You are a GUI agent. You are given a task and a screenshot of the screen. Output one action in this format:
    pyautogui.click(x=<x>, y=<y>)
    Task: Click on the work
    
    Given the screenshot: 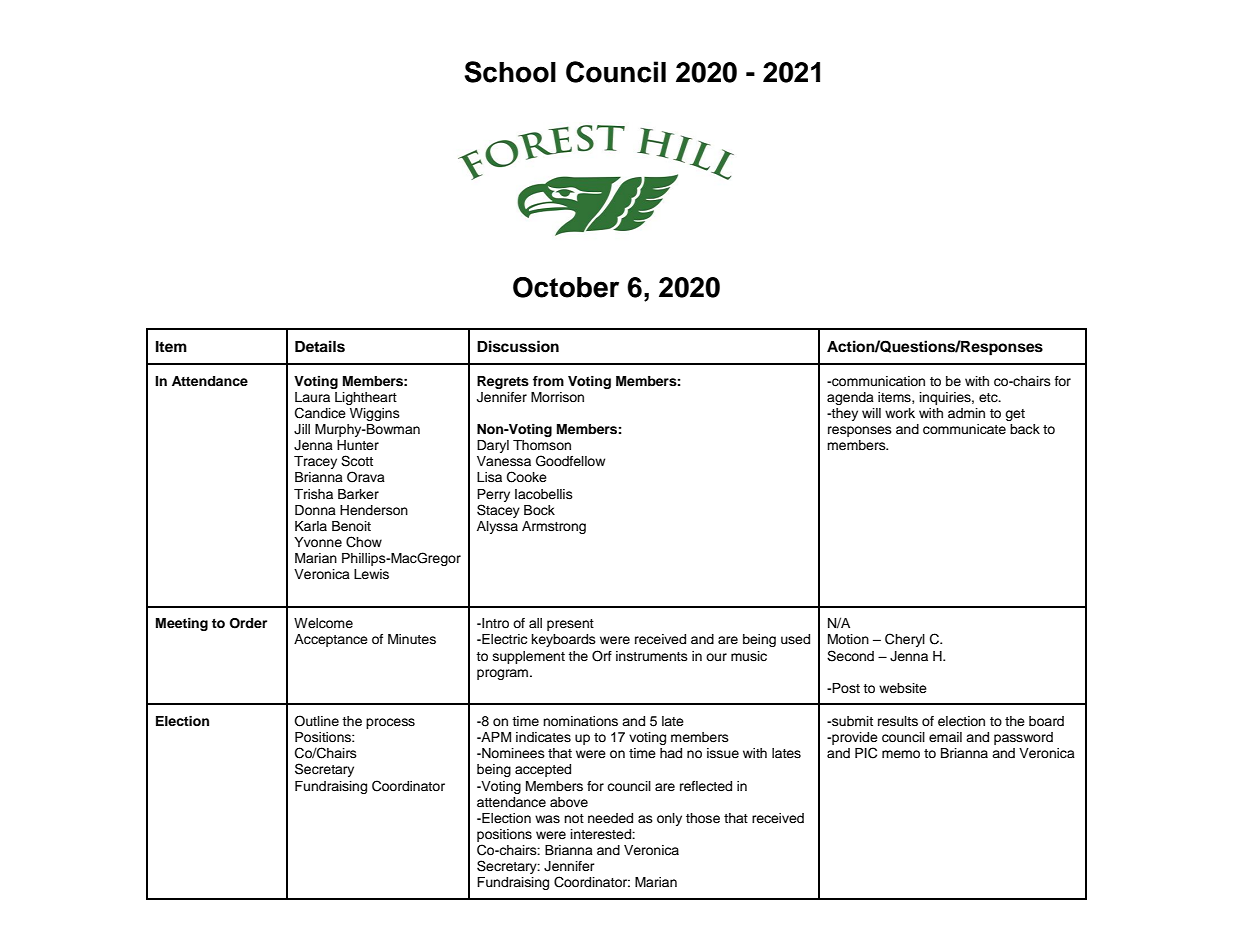 What is the action you would take?
    pyautogui.click(x=900, y=413)
